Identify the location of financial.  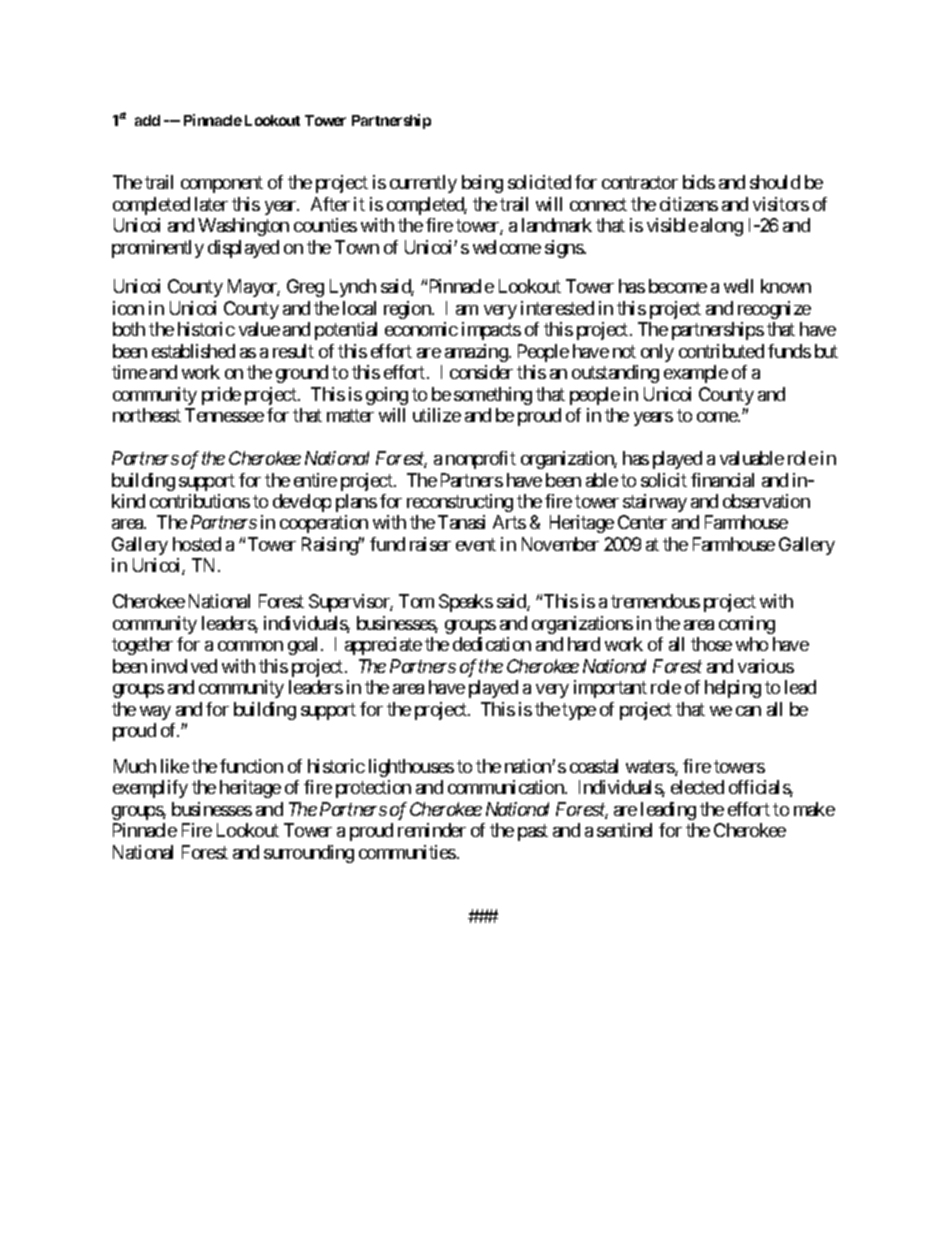
(722, 480).
